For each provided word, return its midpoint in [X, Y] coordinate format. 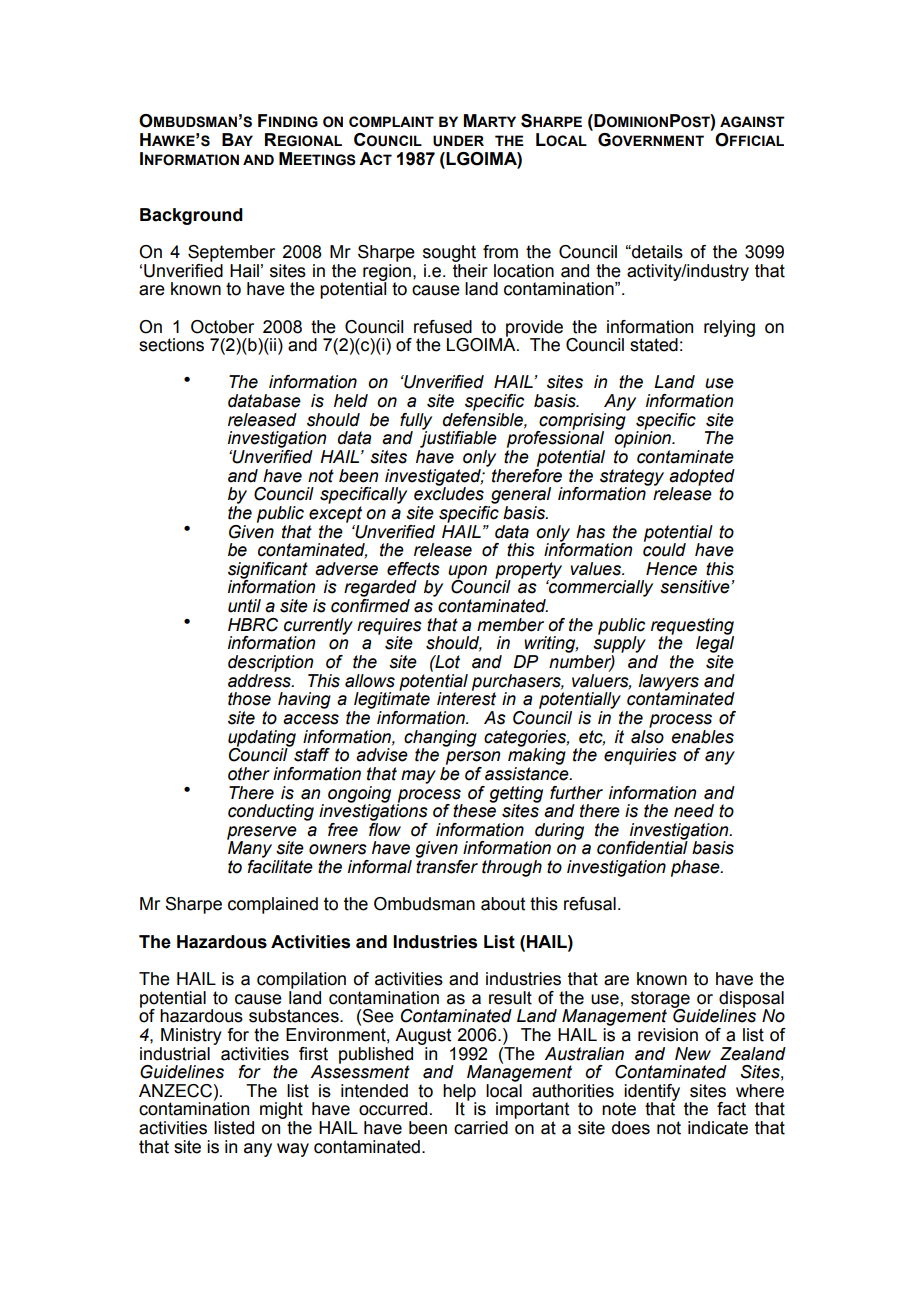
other [249, 774]
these [474, 810]
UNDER [458, 141]
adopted [702, 478]
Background [191, 216]
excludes [449, 493]
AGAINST [752, 122]
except [335, 514]
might [281, 1112]
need [694, 811]
